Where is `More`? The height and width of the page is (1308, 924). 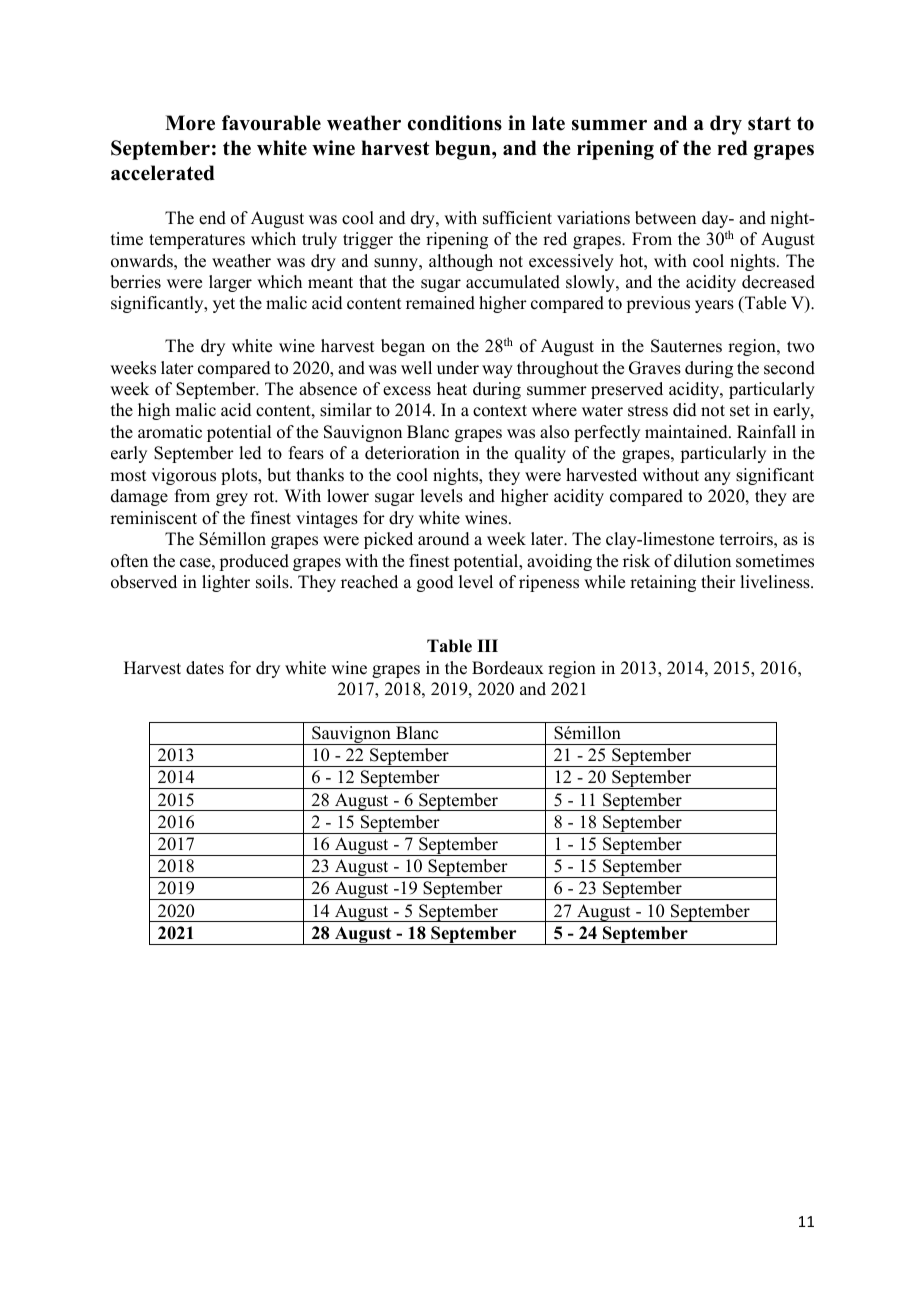
More is located at coordinates (190, 123).
